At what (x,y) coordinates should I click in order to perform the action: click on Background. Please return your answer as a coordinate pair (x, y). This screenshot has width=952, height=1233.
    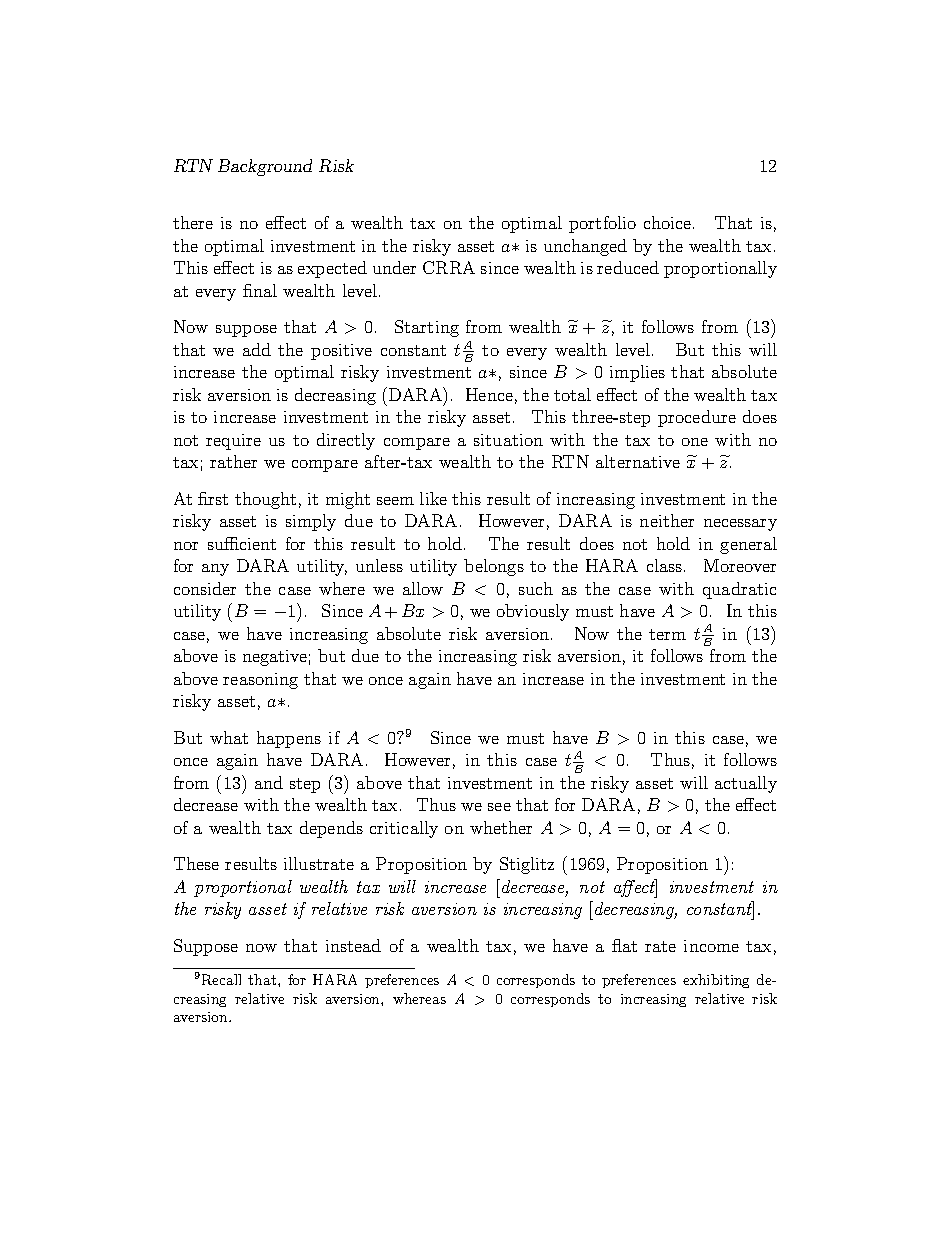
    Looking at the image, I should click on (265, 167).
